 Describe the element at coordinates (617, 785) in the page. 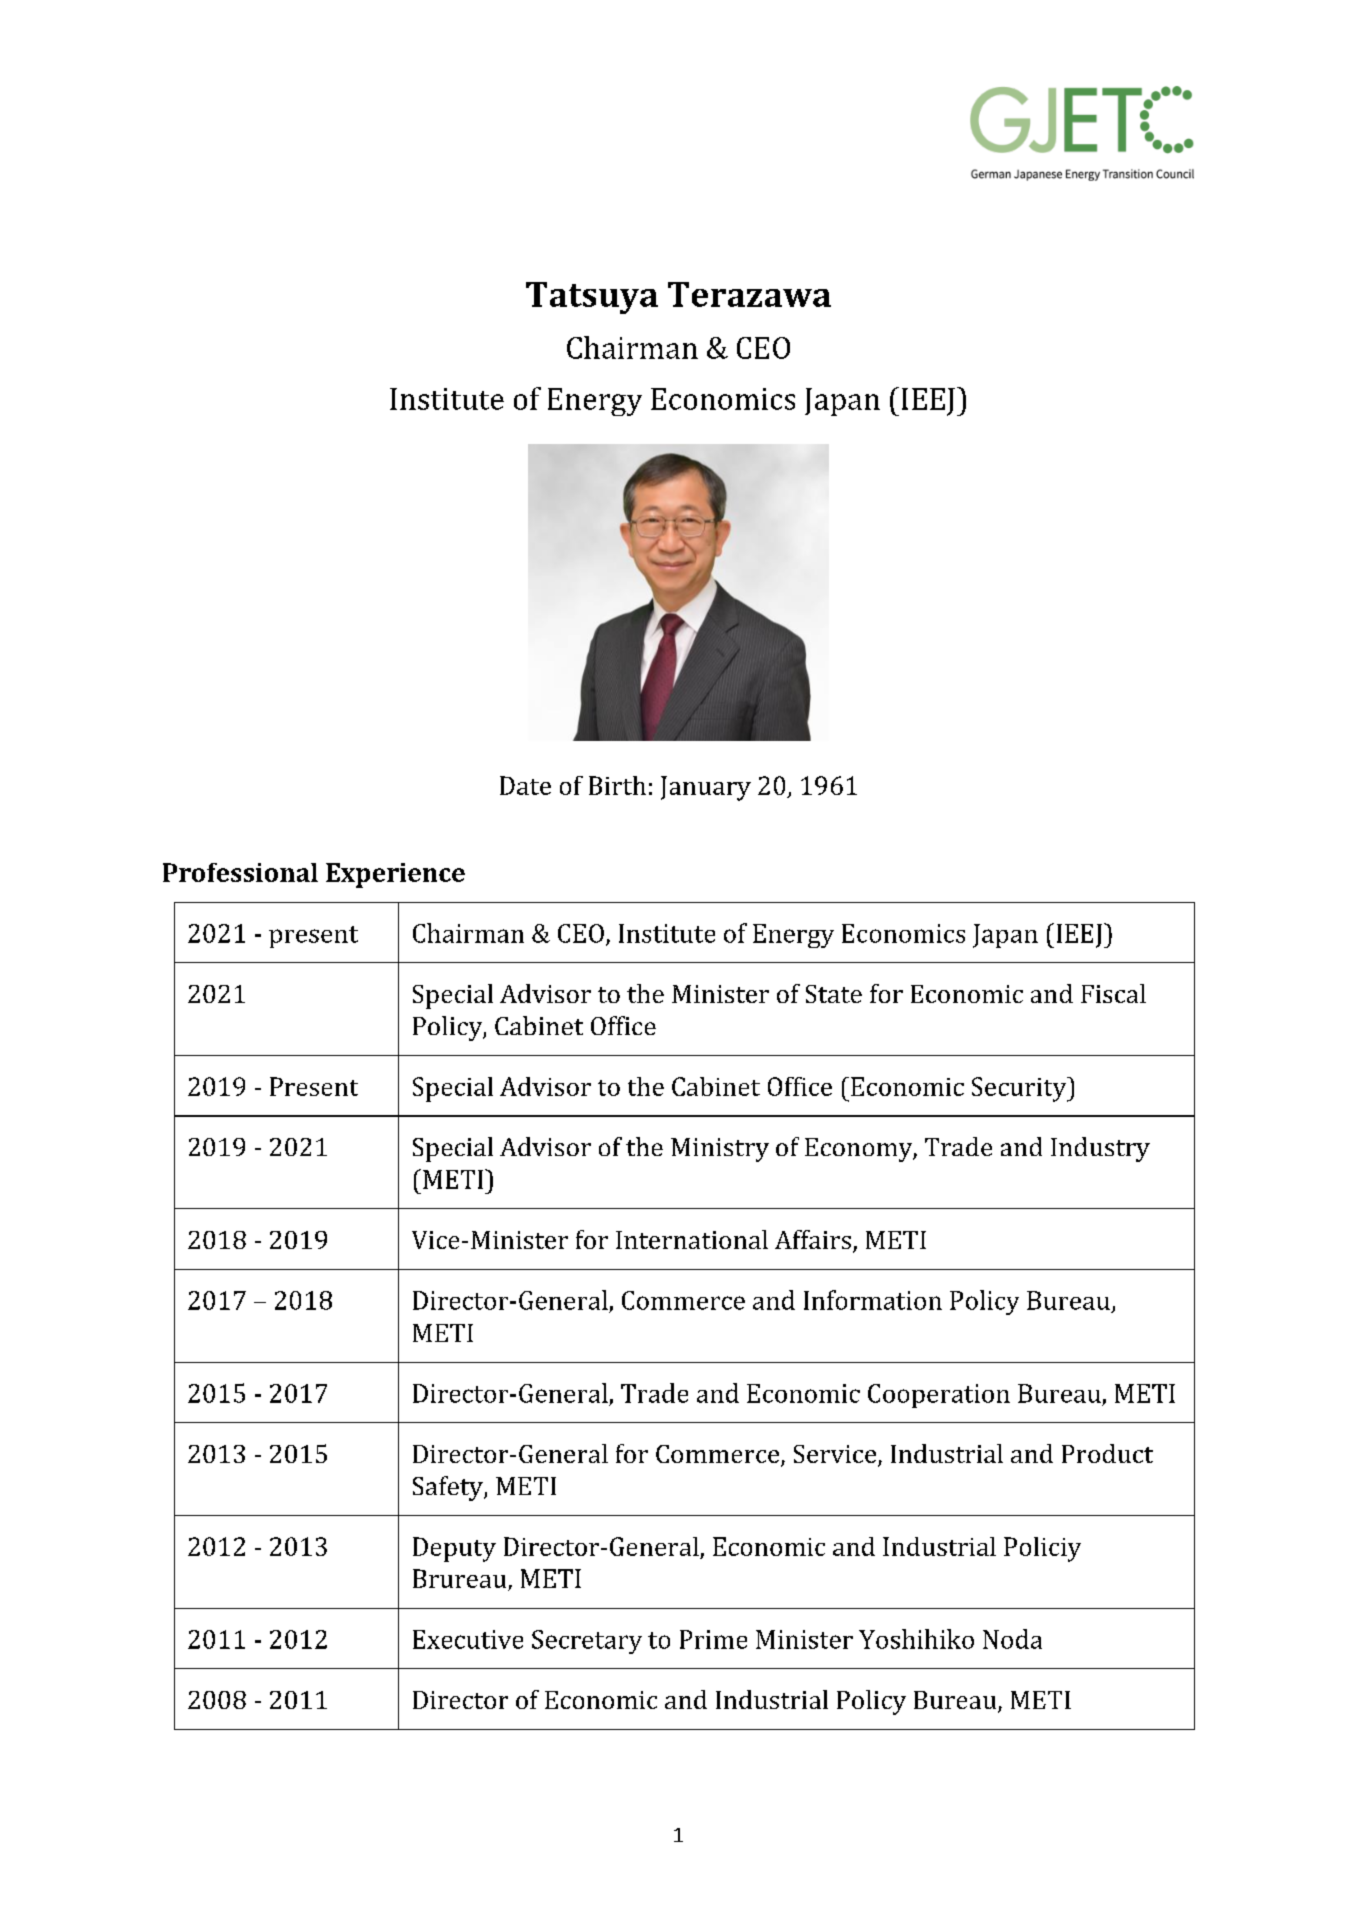

I see `Birth` at that location.
